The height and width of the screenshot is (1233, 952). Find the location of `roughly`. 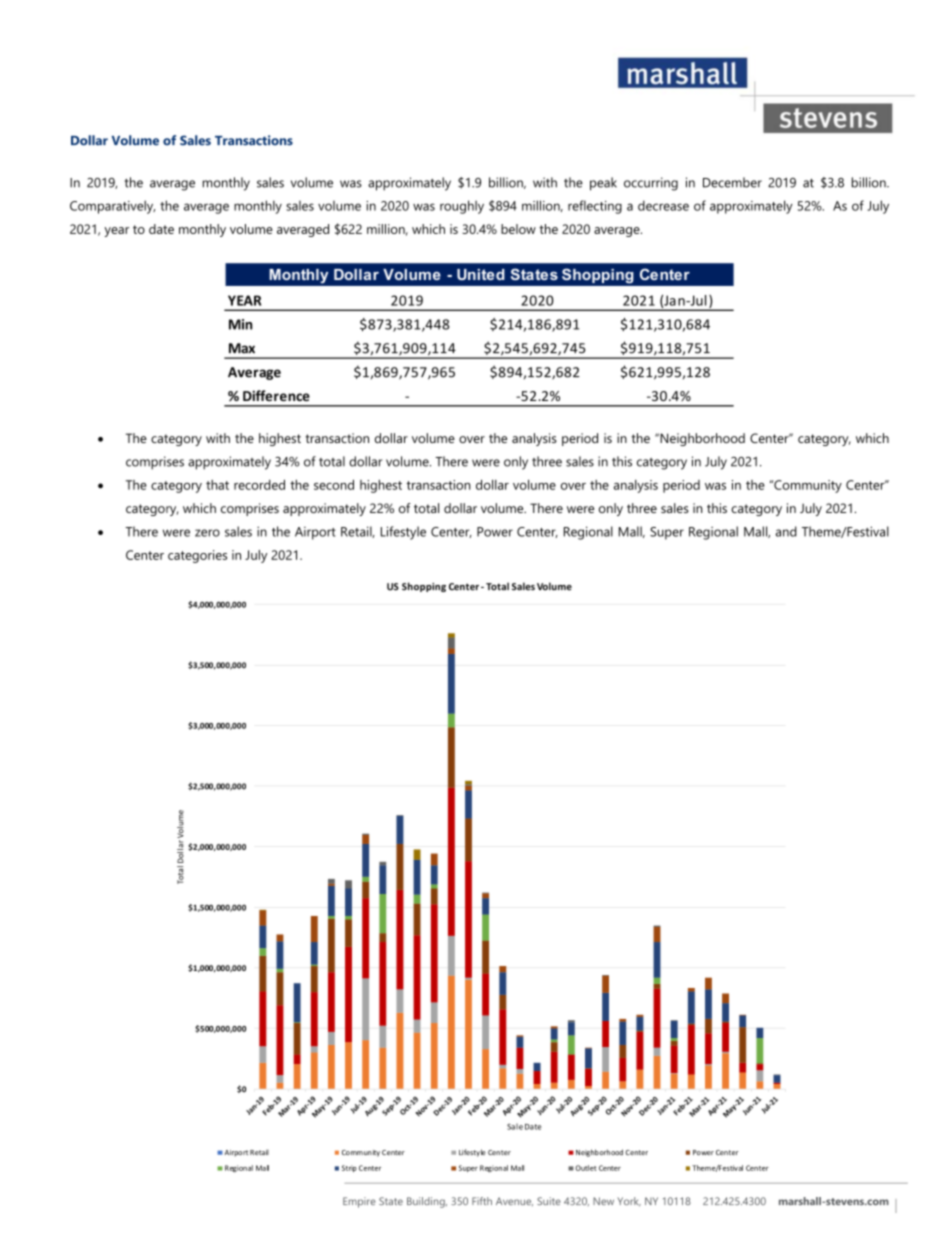

roughly is located at coordinates (462, 207).
